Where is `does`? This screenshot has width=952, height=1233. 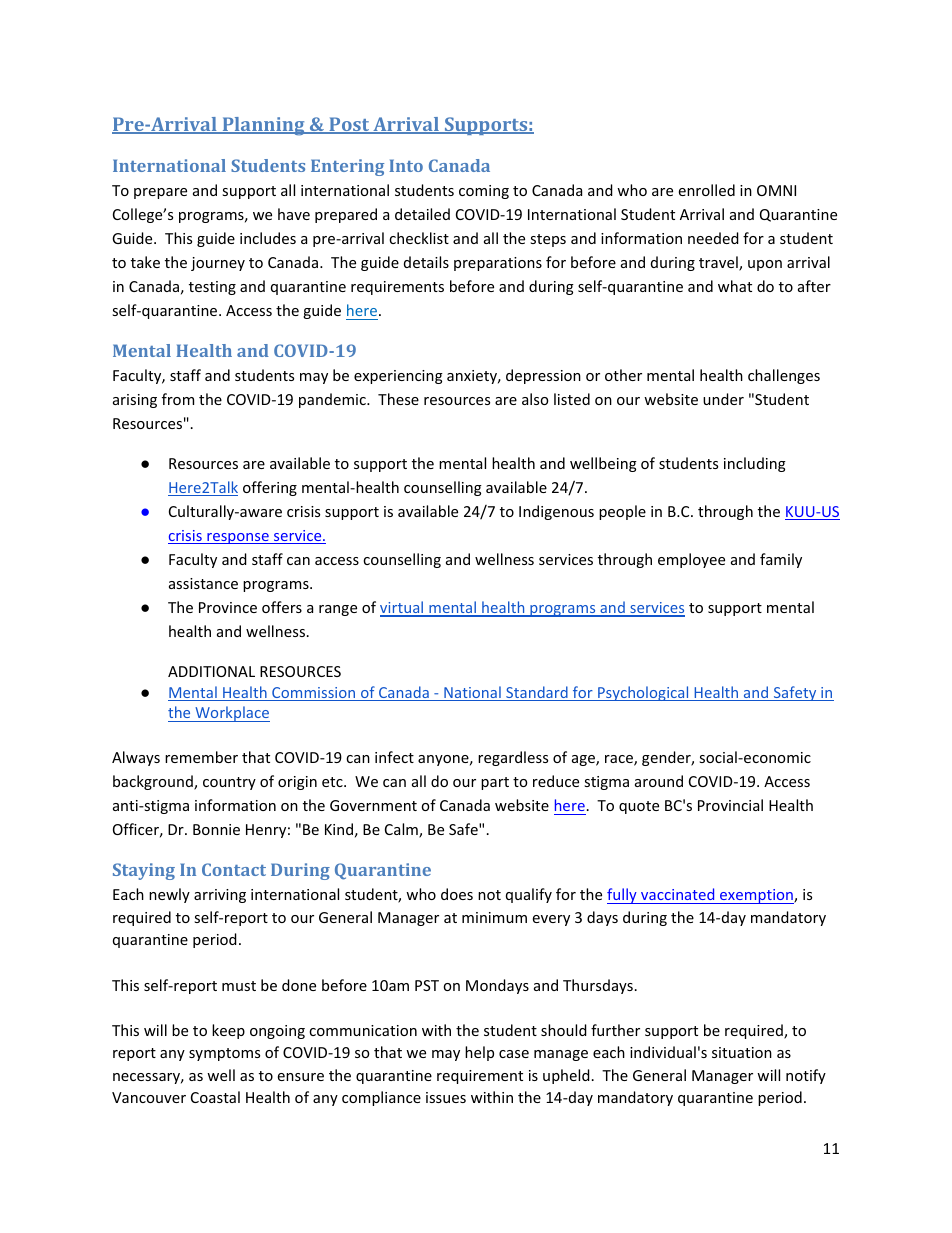
does is located at coordinates (457, 894).
